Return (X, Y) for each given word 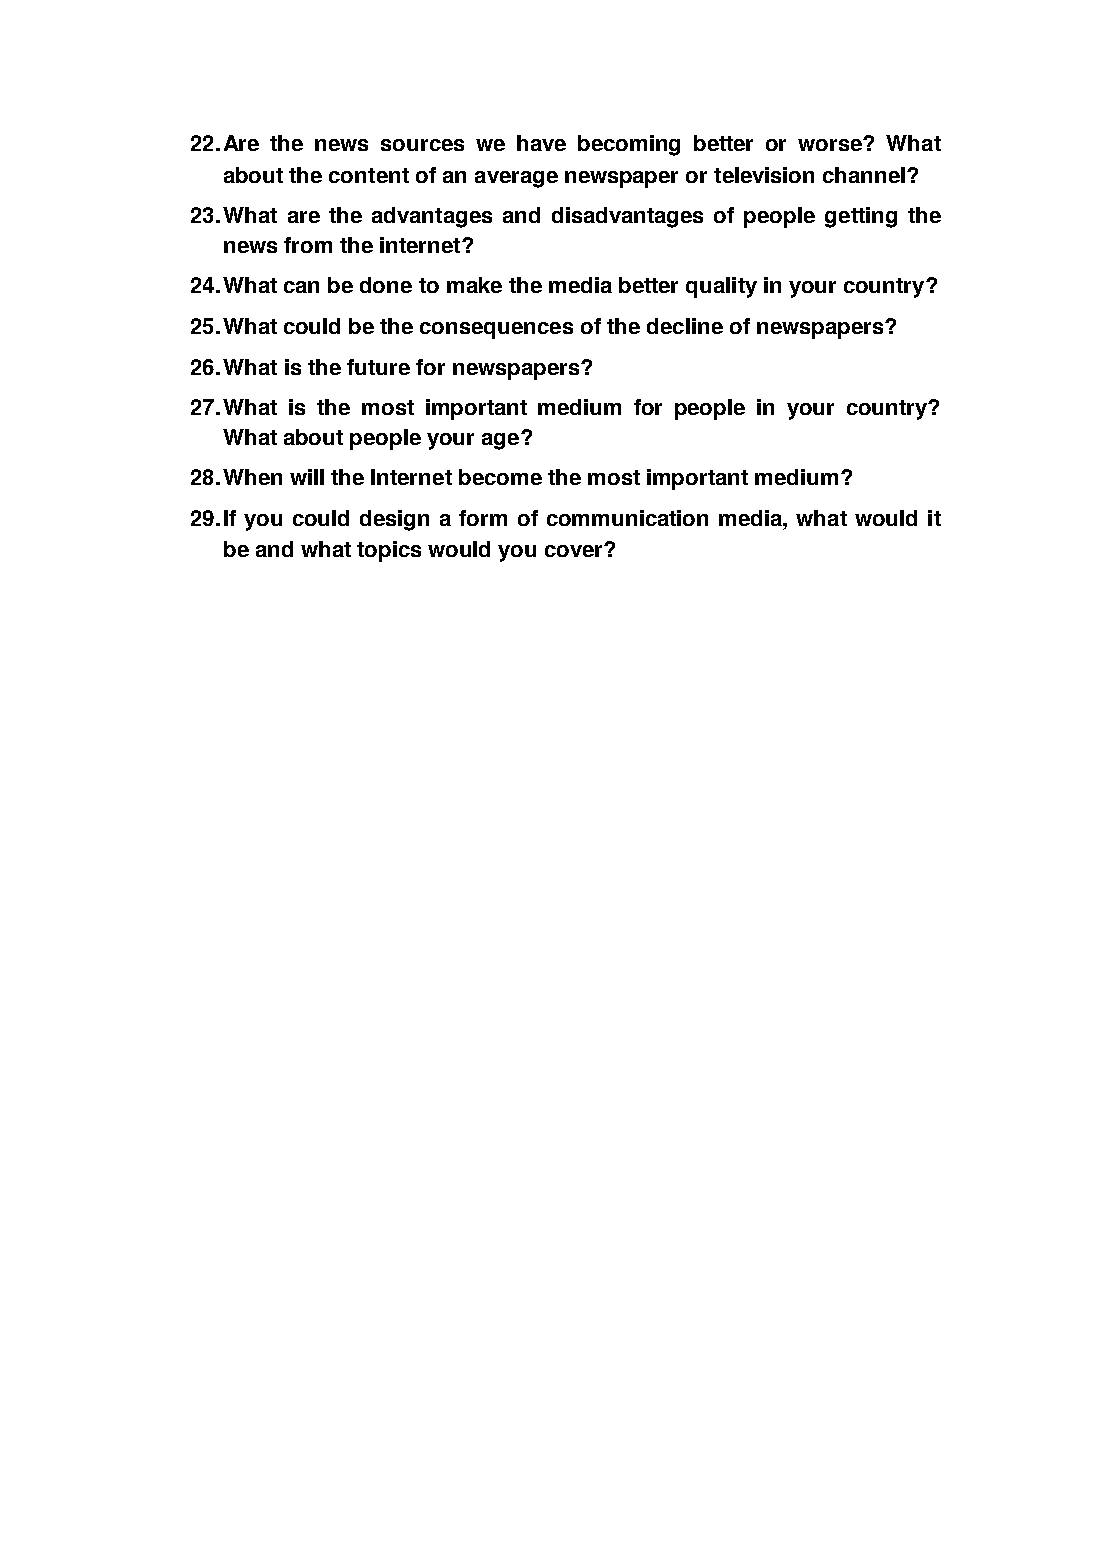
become (500, 477)
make (474, 285)
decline (685, 326)
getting (861, 217)
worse (831, 145)
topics (389, 551)
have (541, 143)
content (369, 175)
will (307, 477)
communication (627, 518)
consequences (496, 330)
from (308, 245)
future (378, 367)
